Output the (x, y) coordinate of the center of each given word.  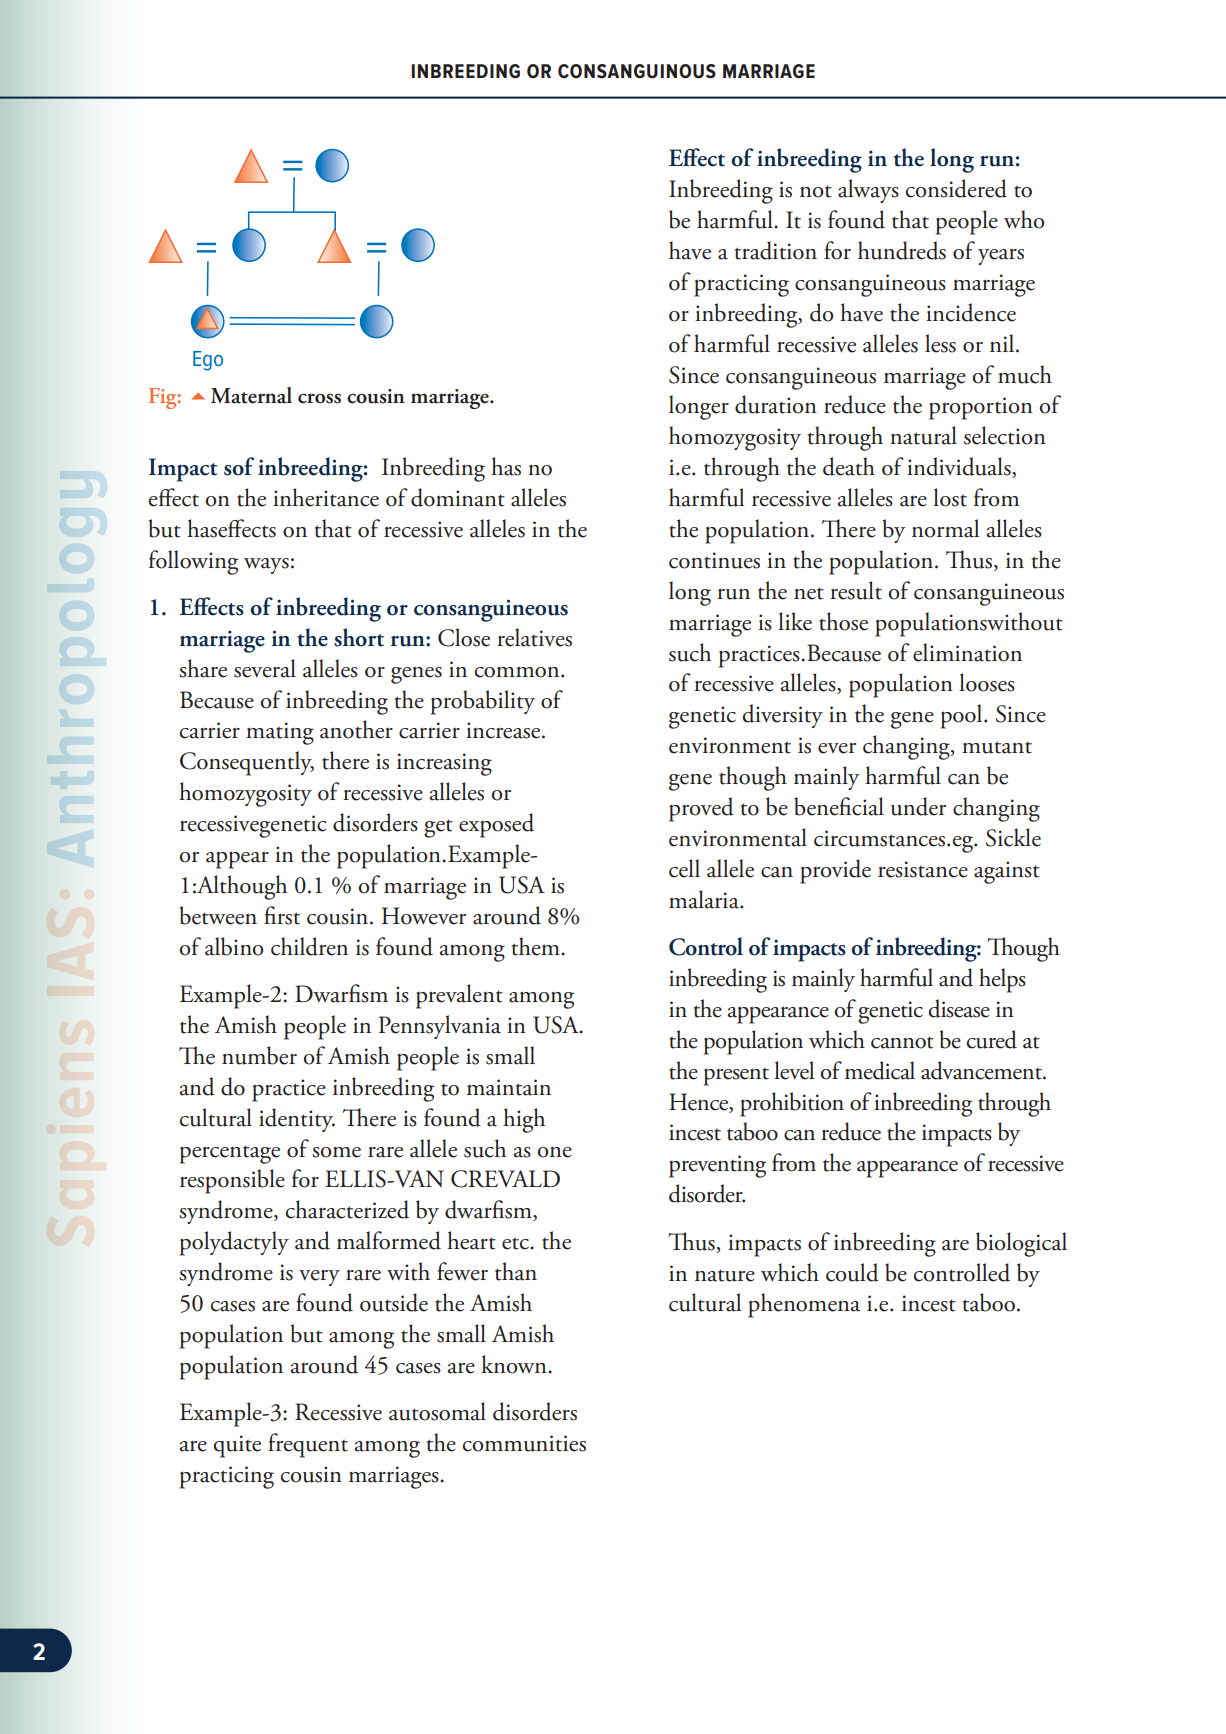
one (554, 1152)
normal (945, 528)
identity (297, 1120)
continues (714, 560)
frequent (308, 1445)
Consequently (247, 763)
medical (880, 1070)
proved (701, 809)
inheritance (326, 497)
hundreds (902, 250)
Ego (208, 361)
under (918, 806)
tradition (776, 250)
